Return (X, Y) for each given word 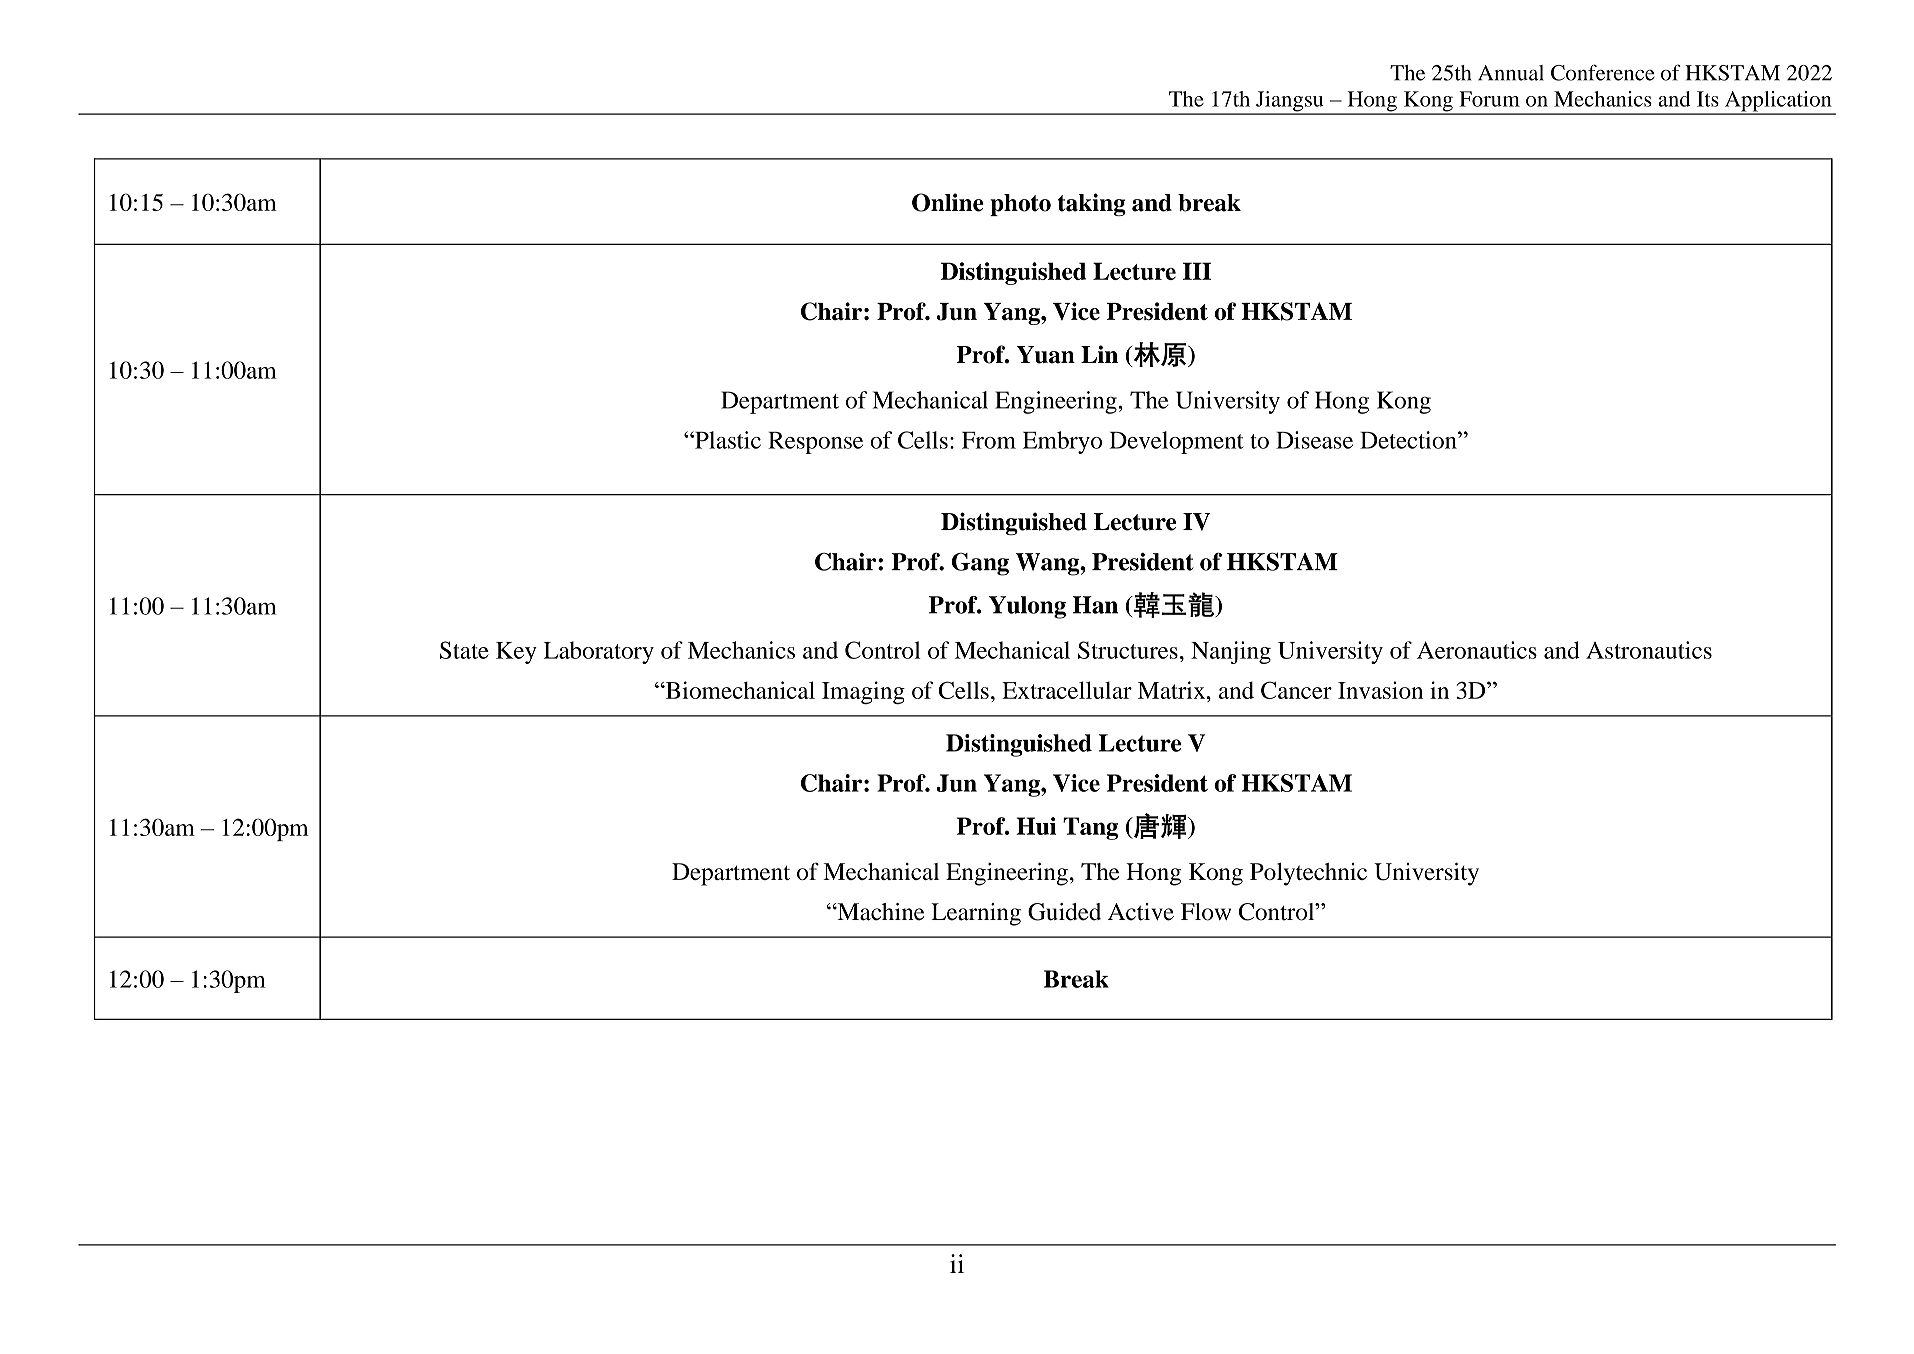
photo (1020, 205)
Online (948, 202)
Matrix (1173, 690)
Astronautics (1649, 650)
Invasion (1380, 690)
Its (1708, 99)
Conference (1603, 72)
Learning (976, 914)
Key (516, 653)
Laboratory (599, 652)
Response (815, 443)
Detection (1409, 440)
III (1197, 271)
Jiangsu (1290, 102)
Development (1176, 442)
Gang (980, 564)
